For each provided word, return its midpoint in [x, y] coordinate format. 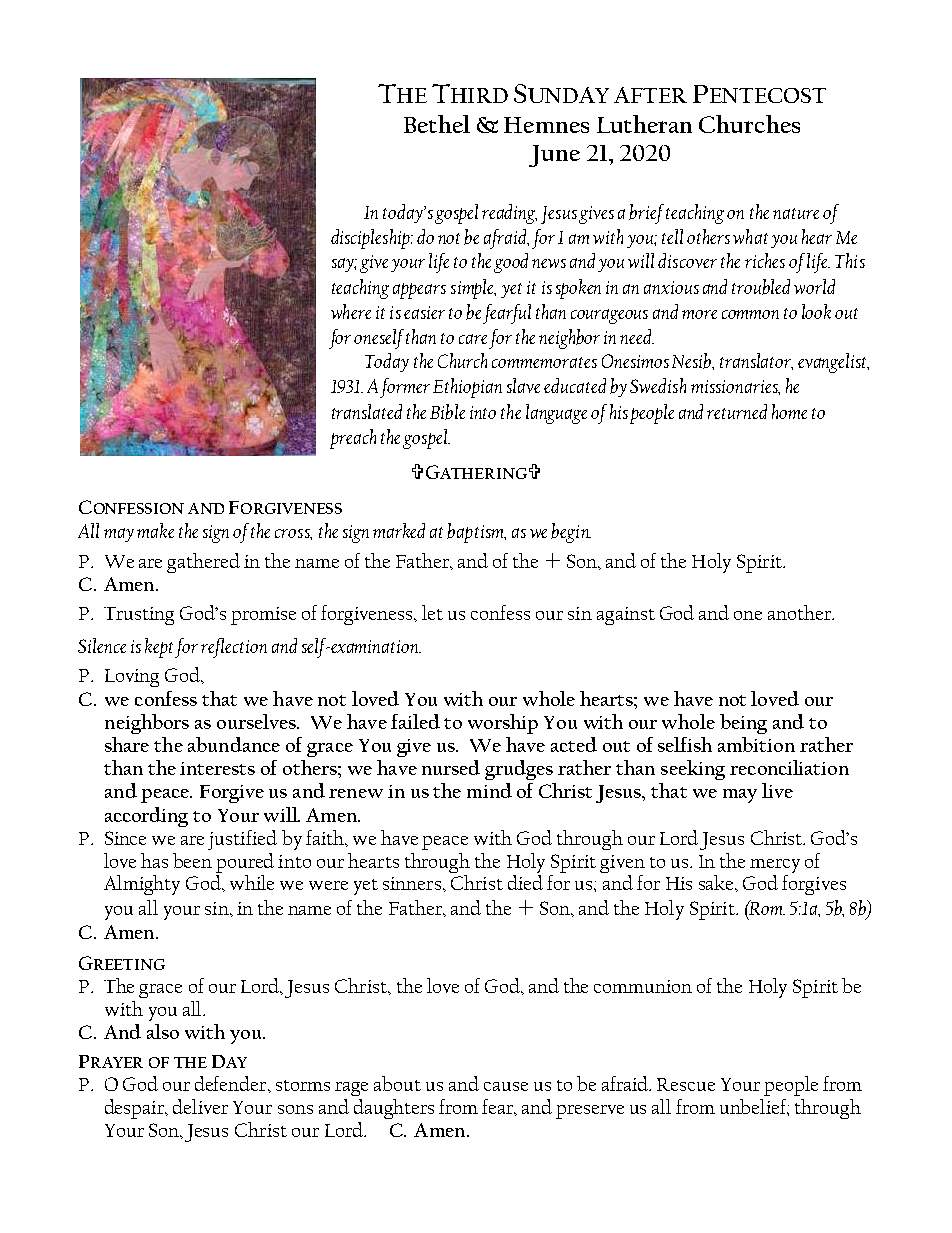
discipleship [372, 239]
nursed [451, 767]
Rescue [686, 1084]
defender [232, 1083]
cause [506, 1086]
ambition [756, 744]
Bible [447, 412]
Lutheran [644, 124]
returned [737, 411]
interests [217, 768]
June [554, 156]
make [155, 530]
